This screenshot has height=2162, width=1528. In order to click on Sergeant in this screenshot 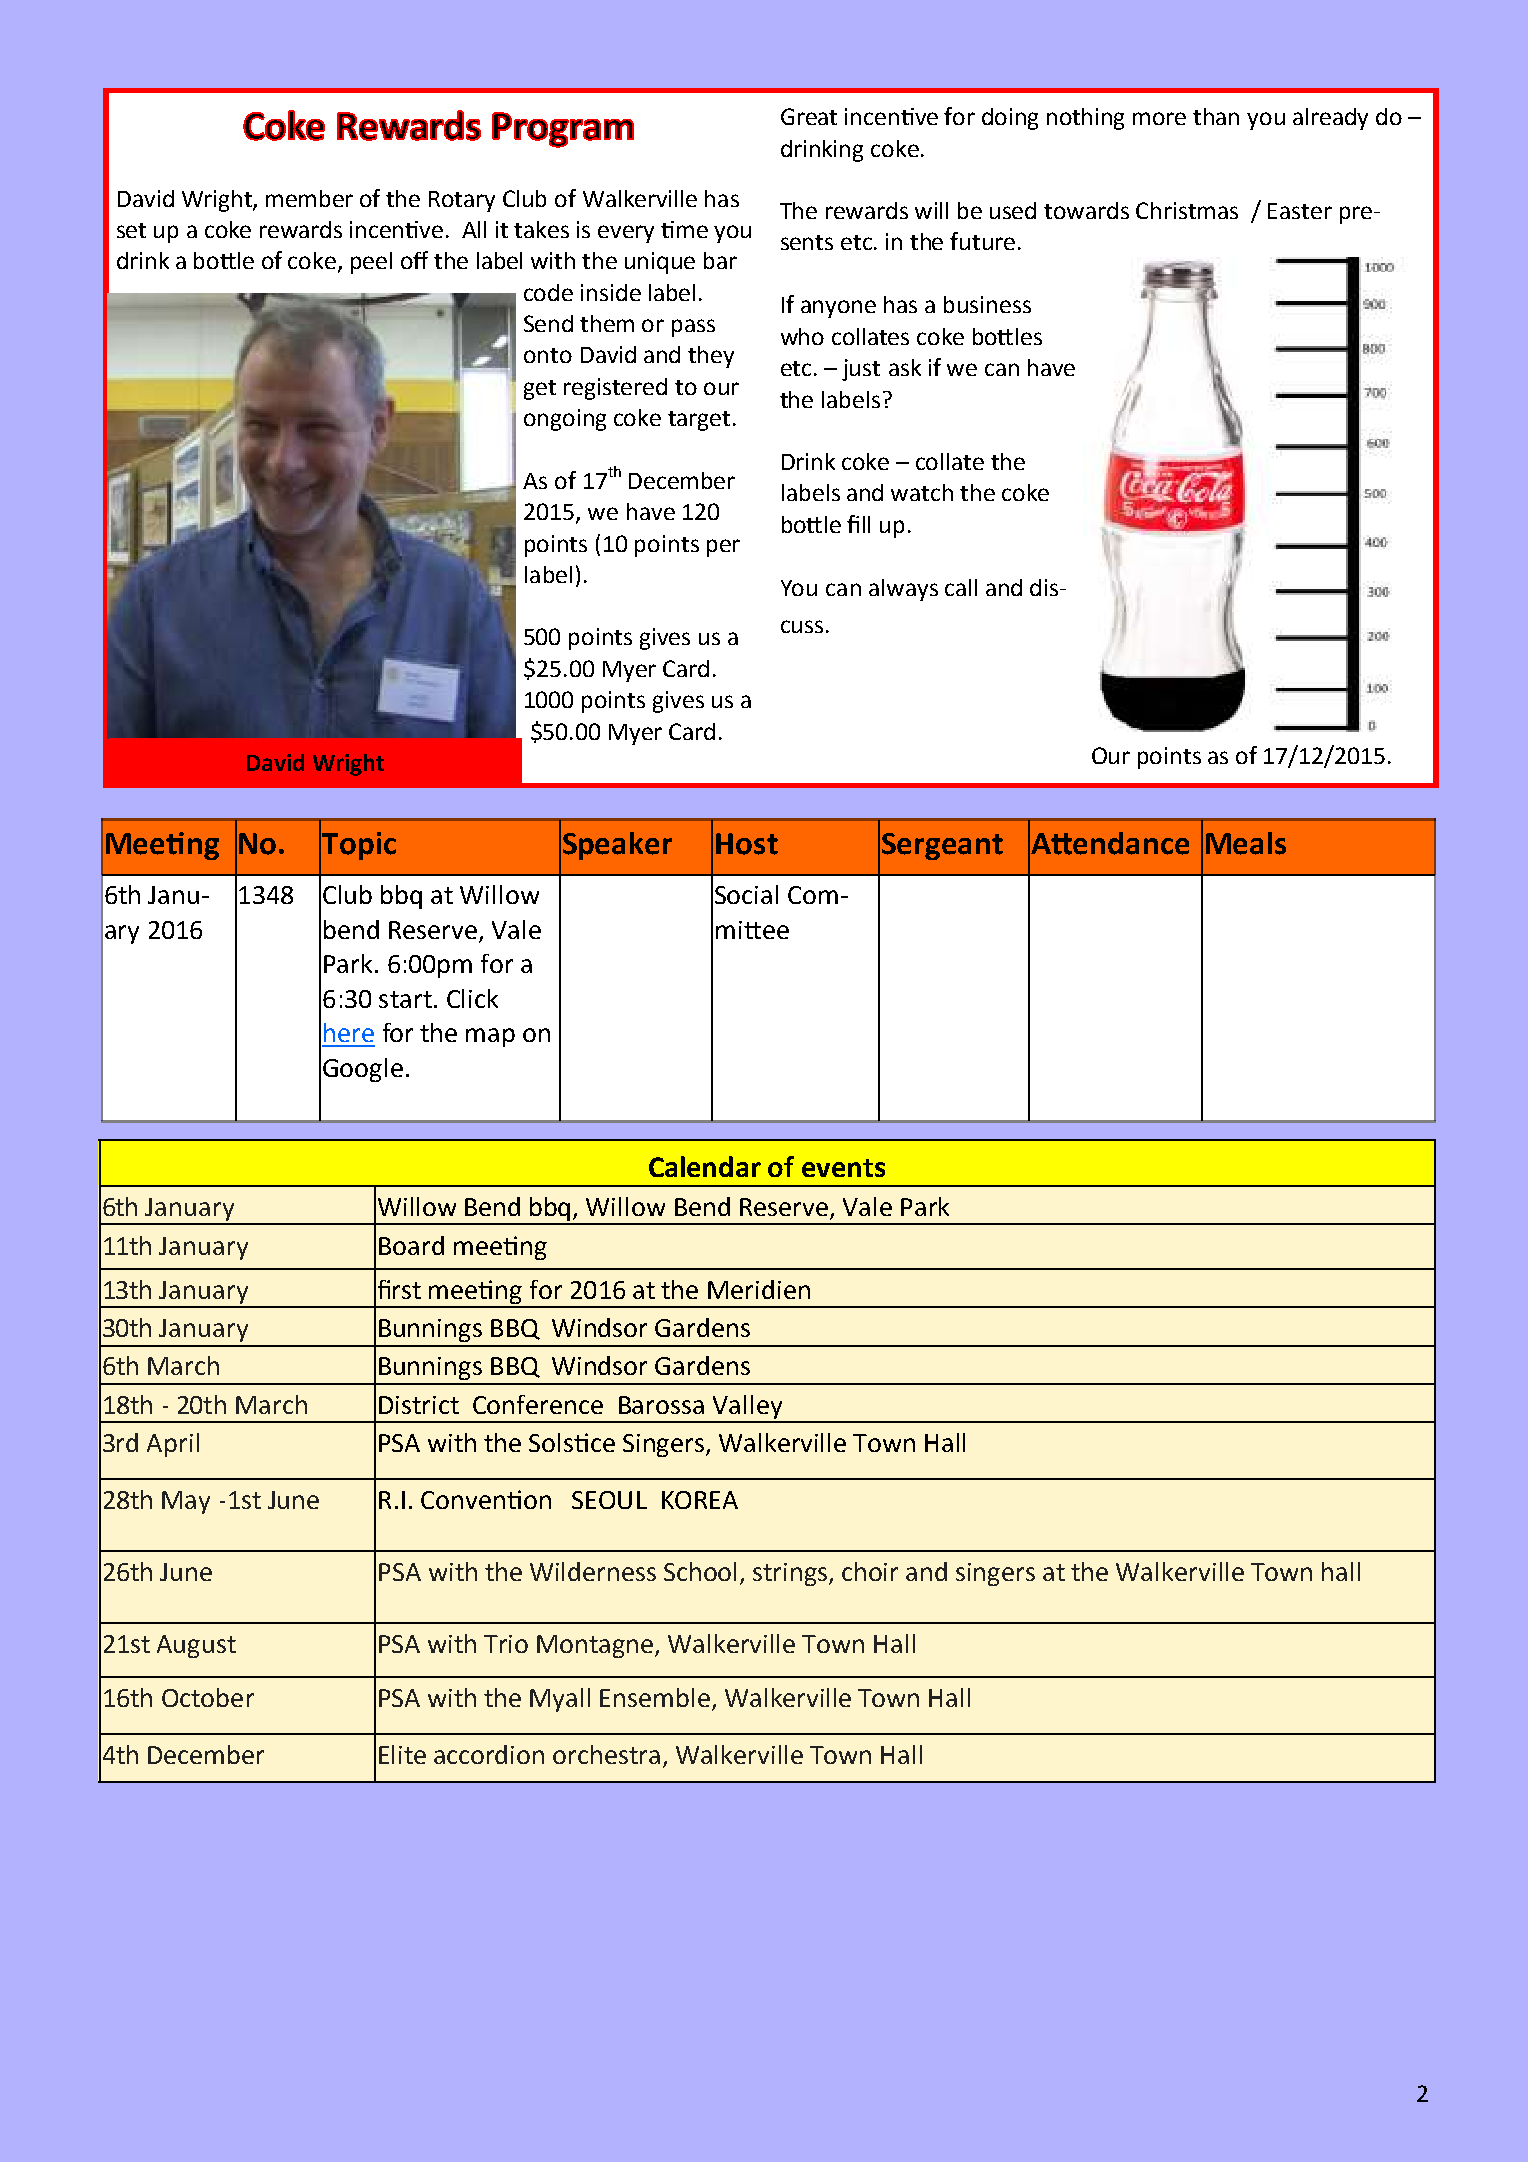, I will do `click(942, 846)`.
